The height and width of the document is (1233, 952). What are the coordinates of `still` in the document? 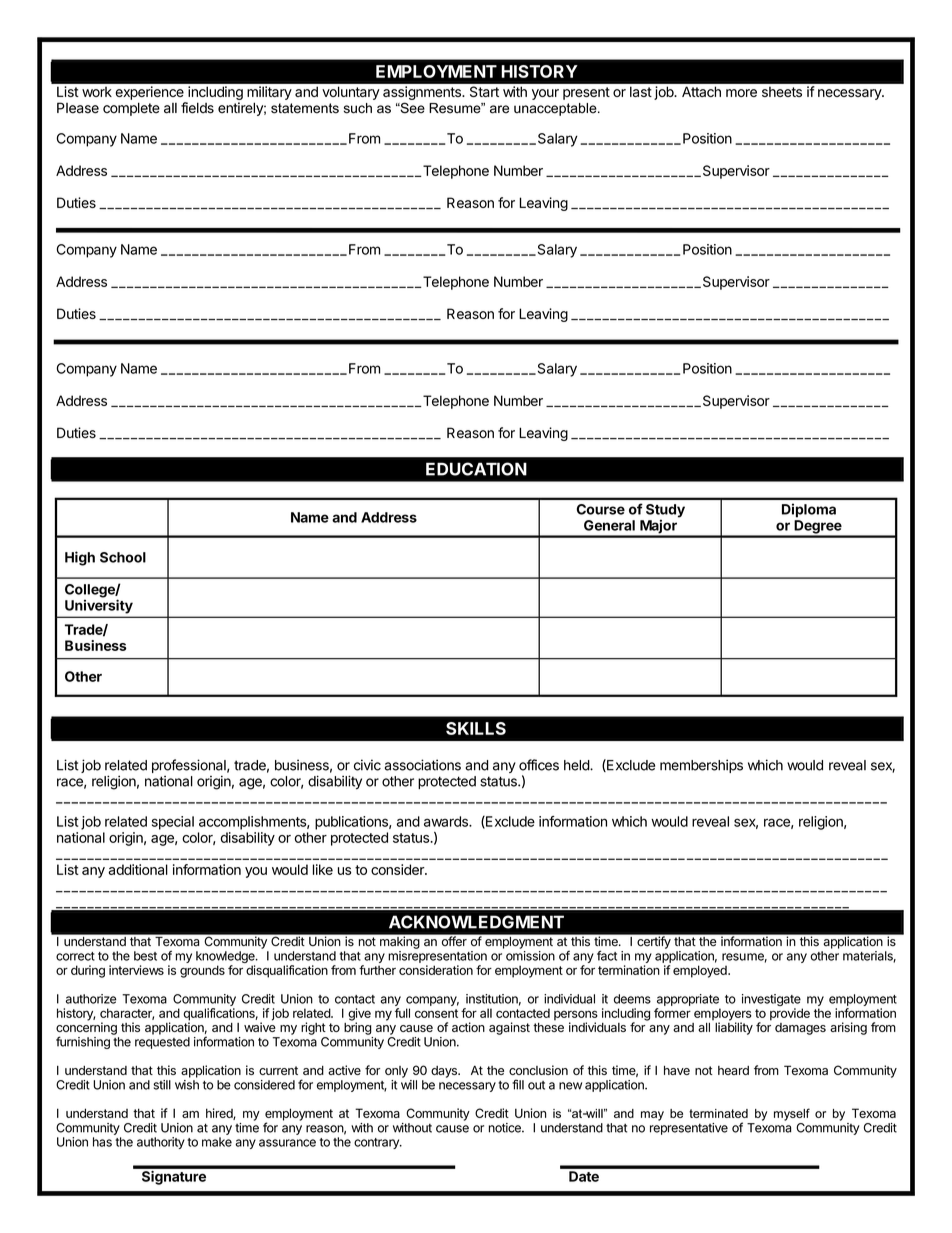 It's located at (162, 1085).
